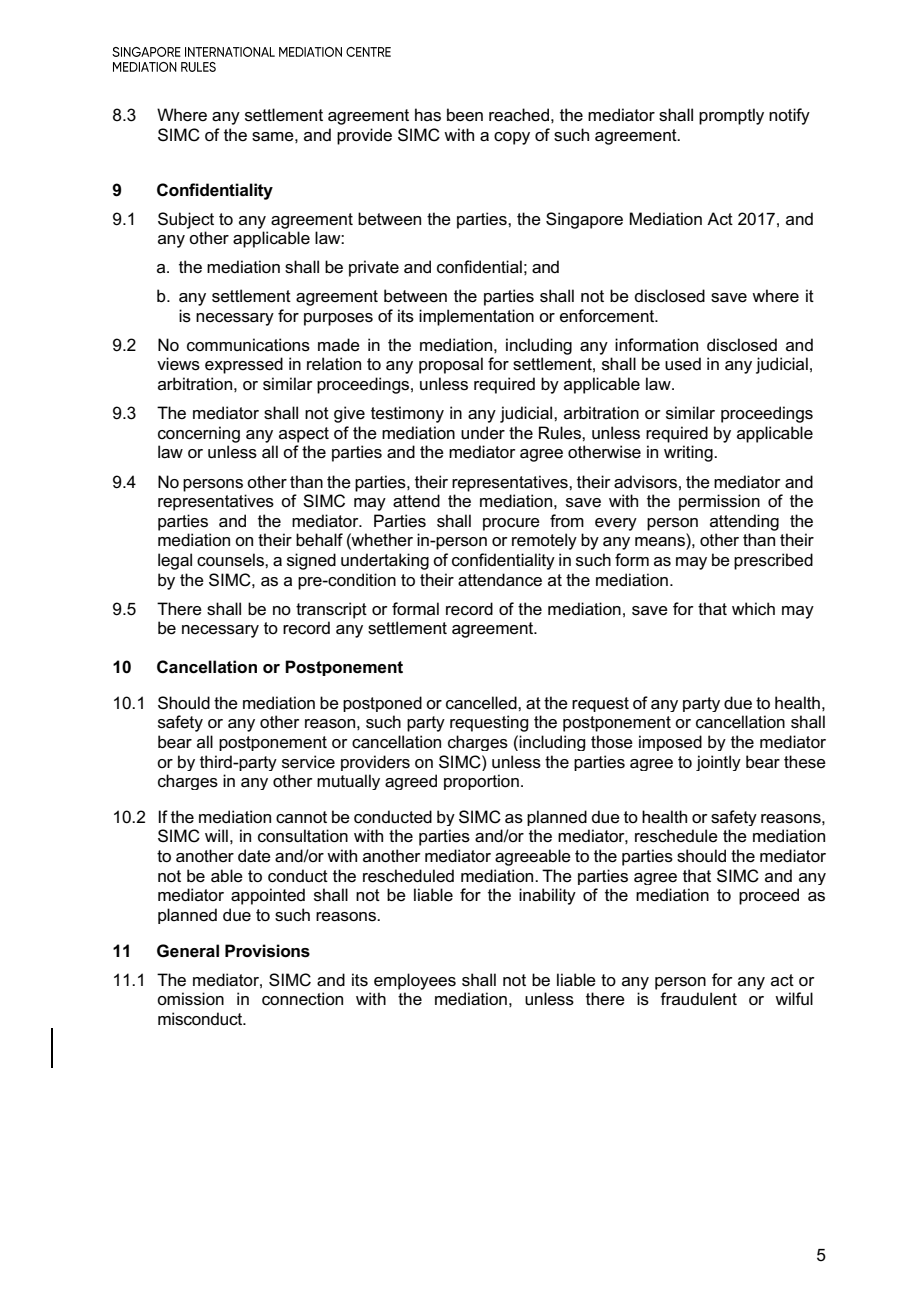 This screenshot has width=924, height=1308. What do you see at coordinates (231, 560) in the screenshot?
I see `counsels` at bounding box center [231, 560].
